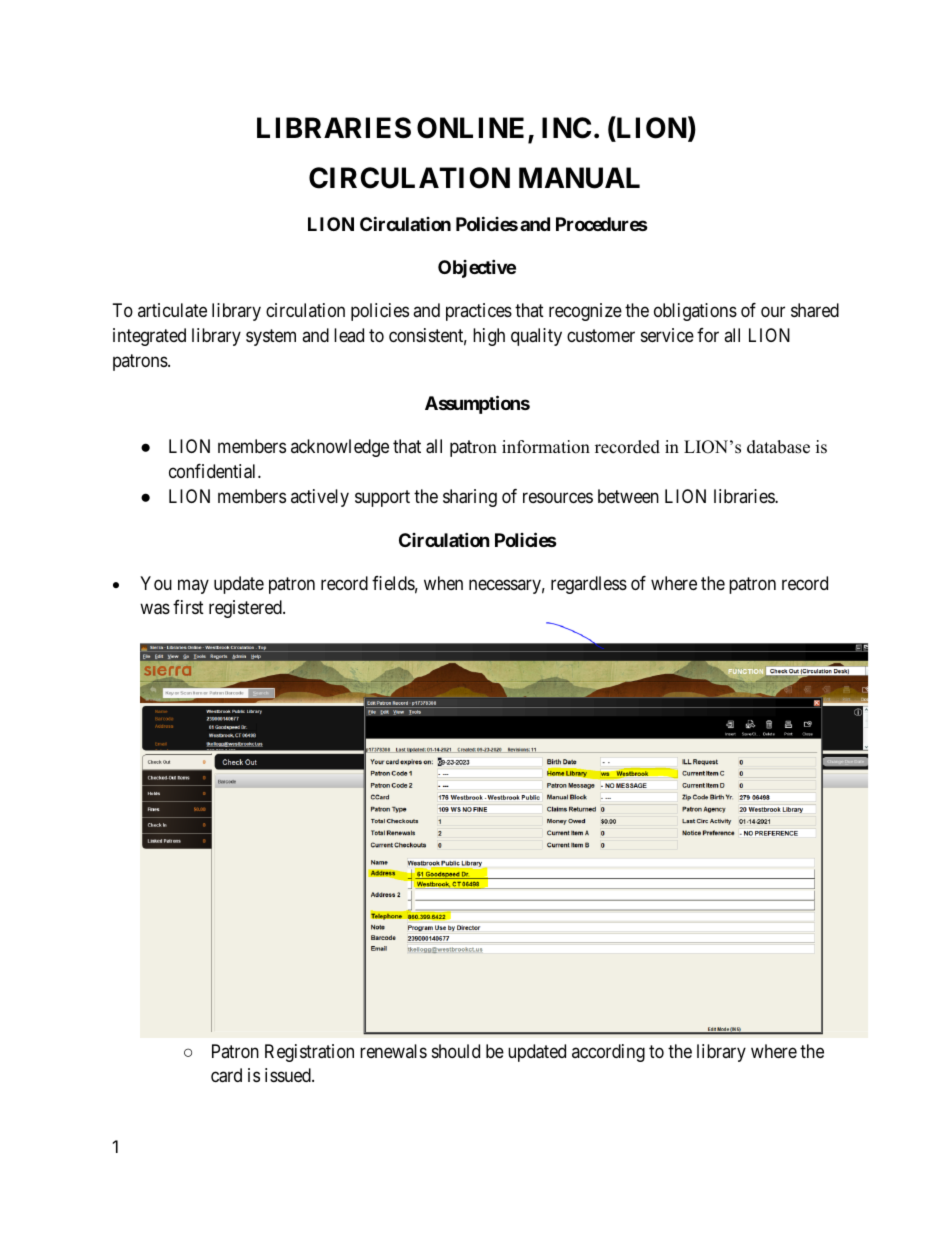 This screenshot has height=1233, width=952. What do you see at coordinates (589, 585) in the screenshot?
I see `regardless` at bounding box center [589, 585].
